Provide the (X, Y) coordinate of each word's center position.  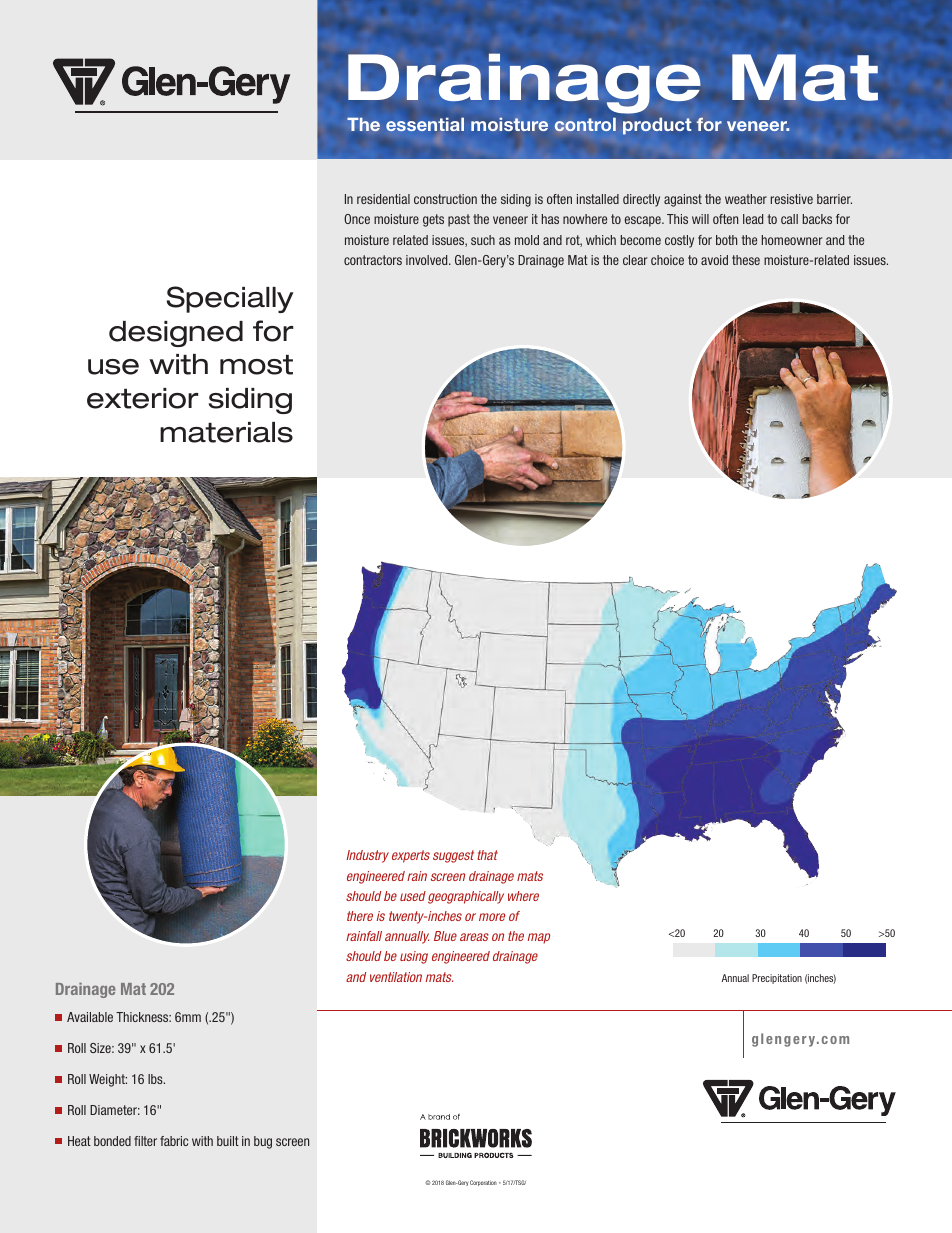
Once (357, 219)
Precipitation (777, 979)
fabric (174, 1141)
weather (746, 199)
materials (226, 432)
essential (425, 124)
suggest (453, 856)
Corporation (483, 1183)
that (487, 855)
